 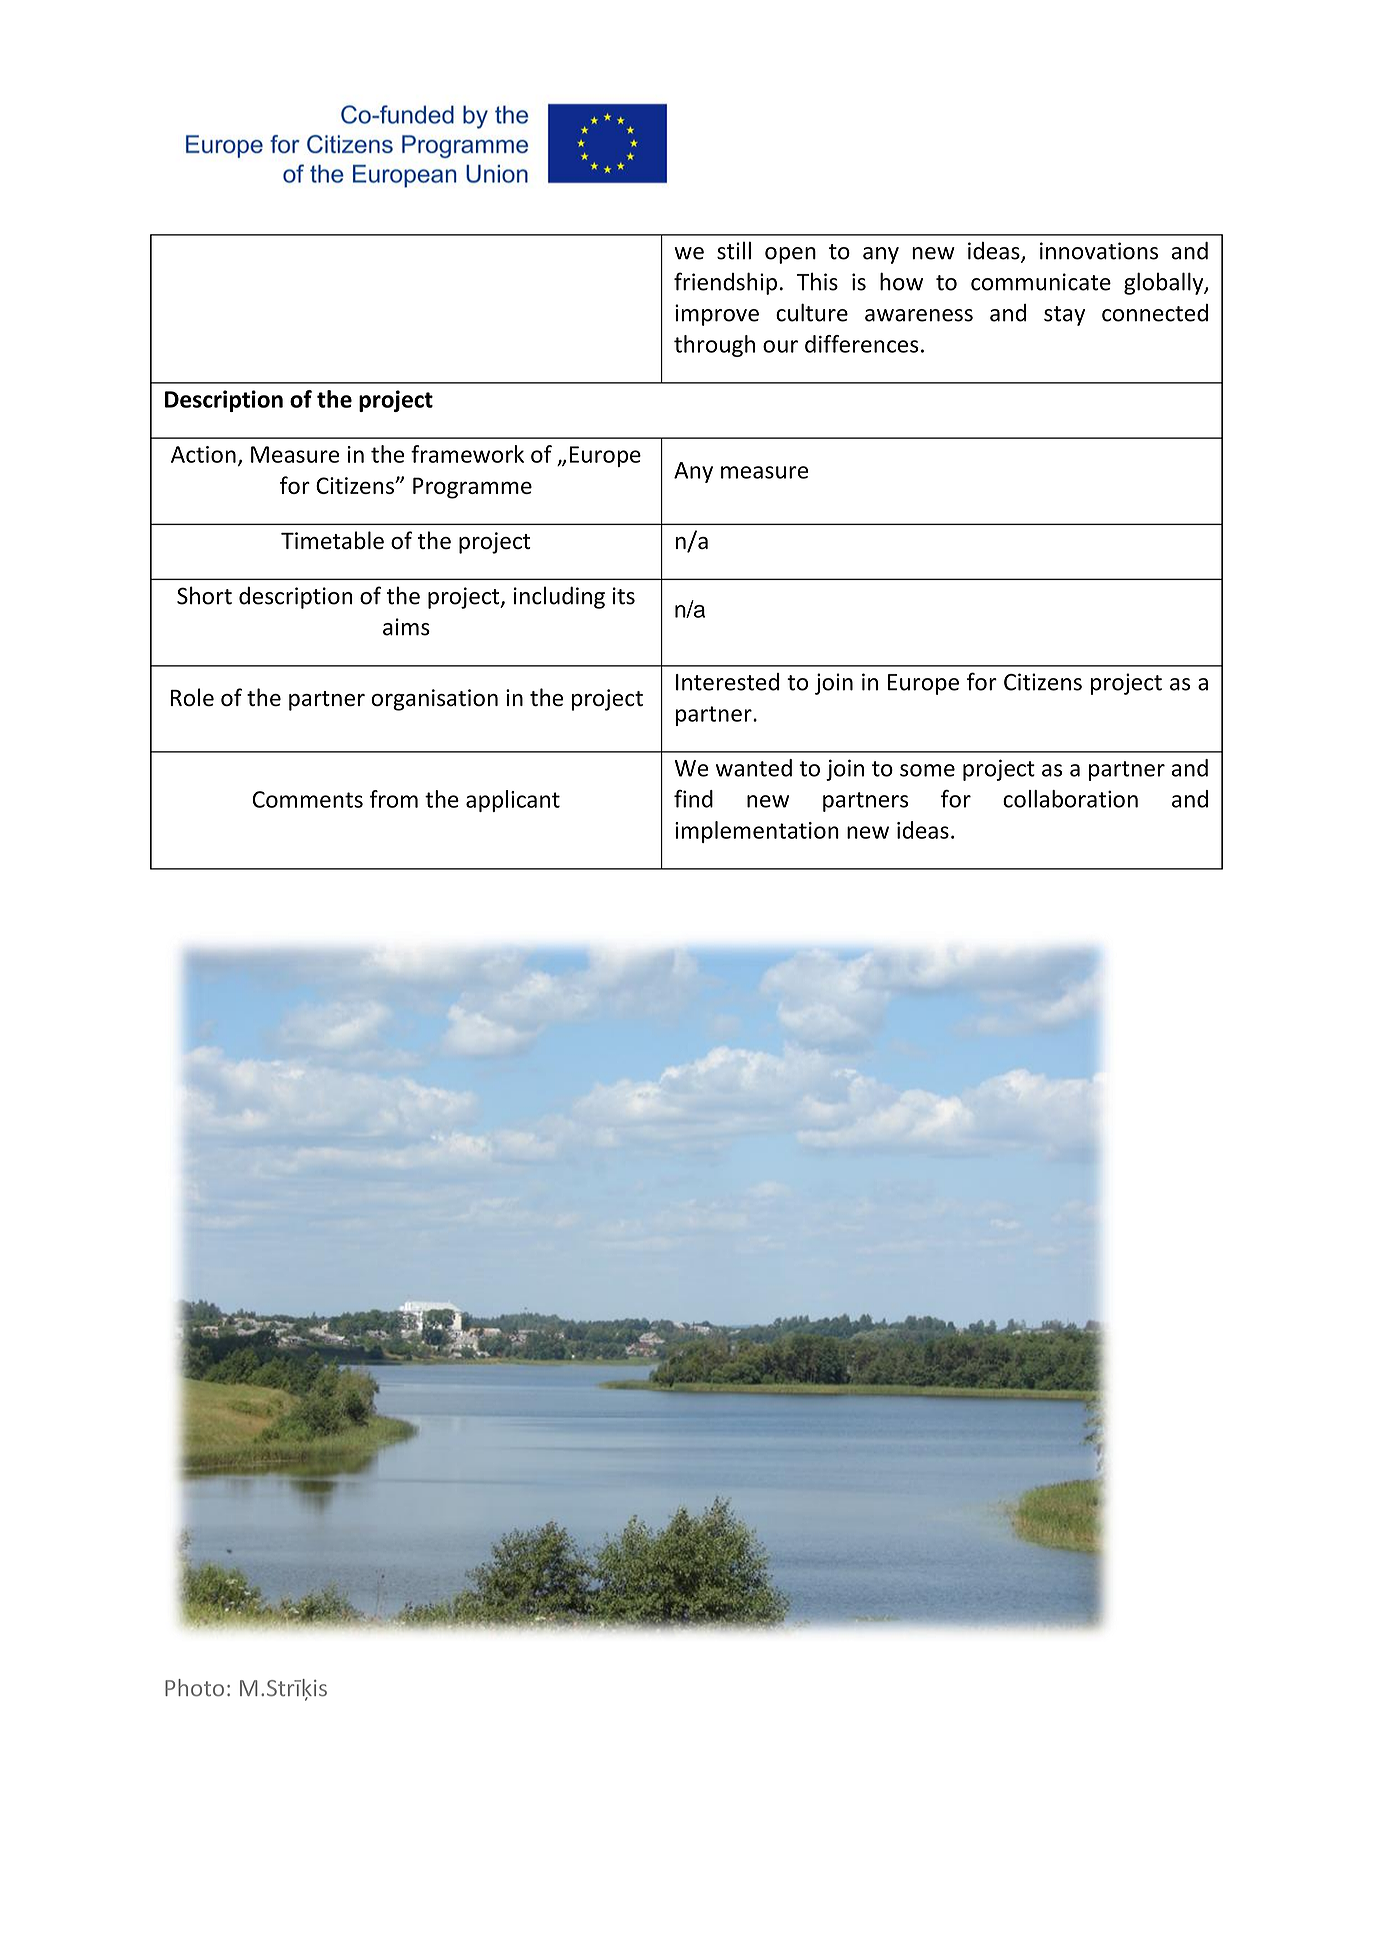 What do you see at coordinates (717, 315) in the document?
I see `improve` at bounding box center [717, 315].
